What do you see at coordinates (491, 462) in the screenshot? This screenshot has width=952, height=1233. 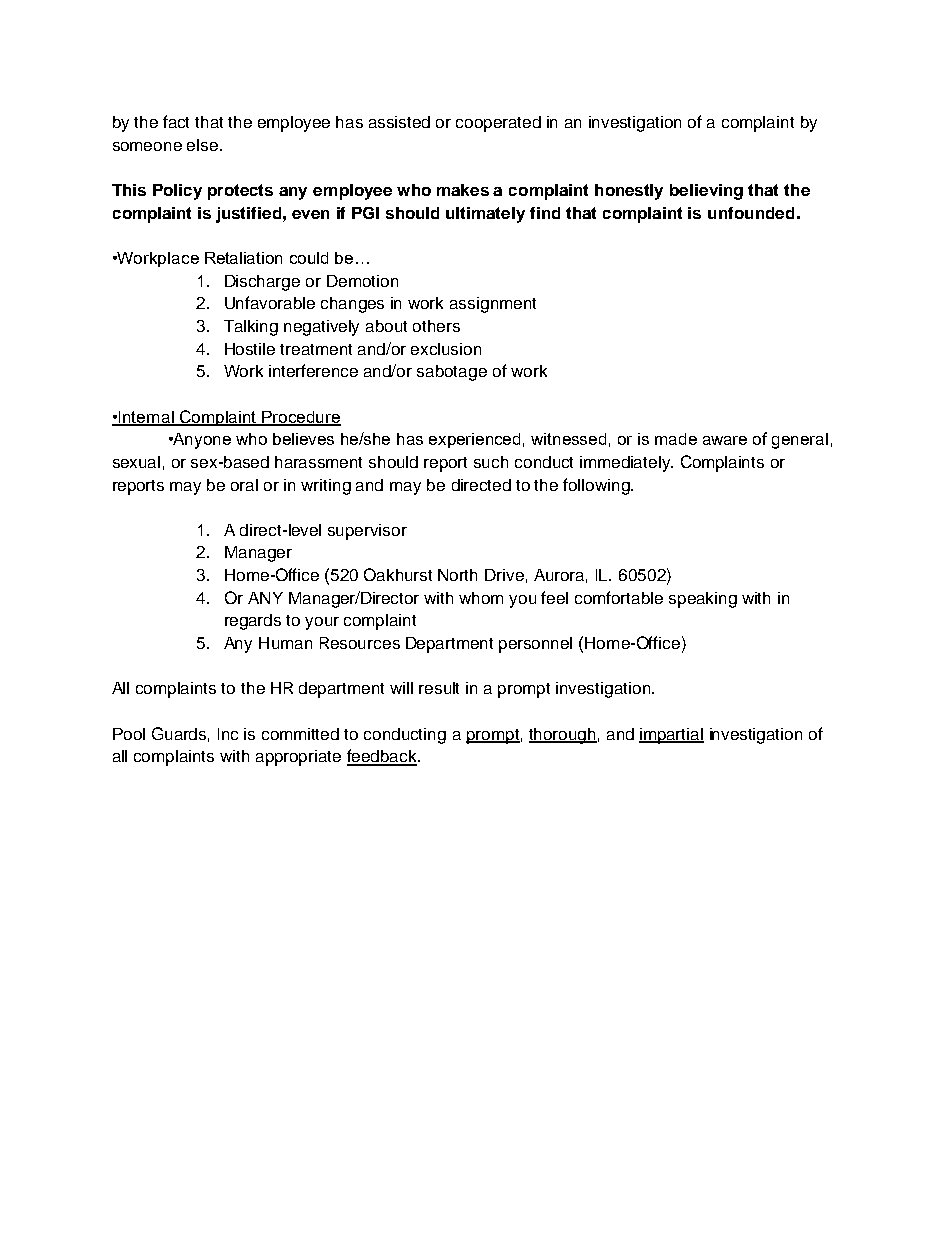 I see `such` at bounding box center [491, 462].
